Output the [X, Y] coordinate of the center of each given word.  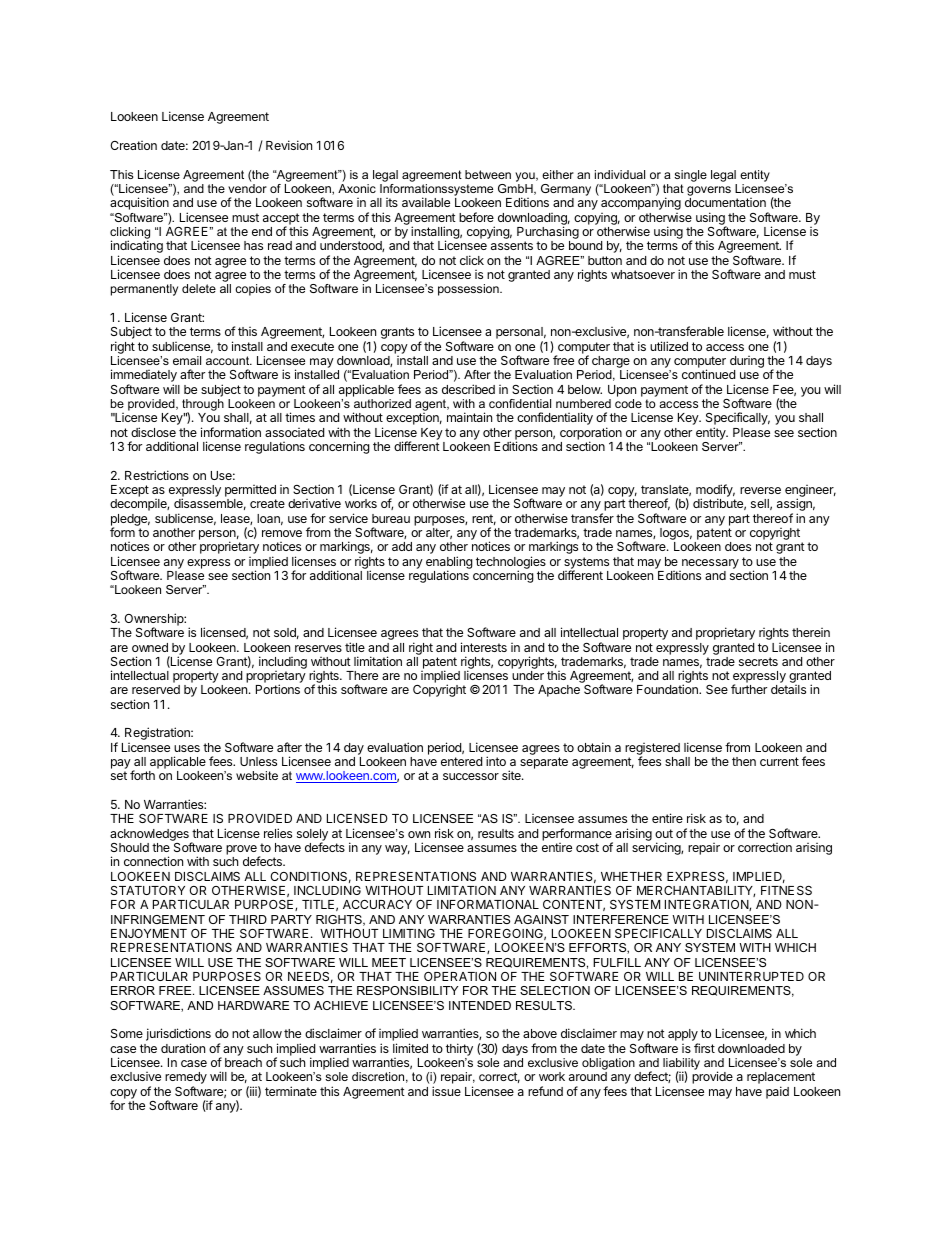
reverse [760, 490]
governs [709, 192]
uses [187, 748]
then [744, 761]
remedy [186, 1079]
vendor [247, 188]
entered [461, 761]
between [488, 174]
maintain [469, 417]
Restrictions [157, 475]
